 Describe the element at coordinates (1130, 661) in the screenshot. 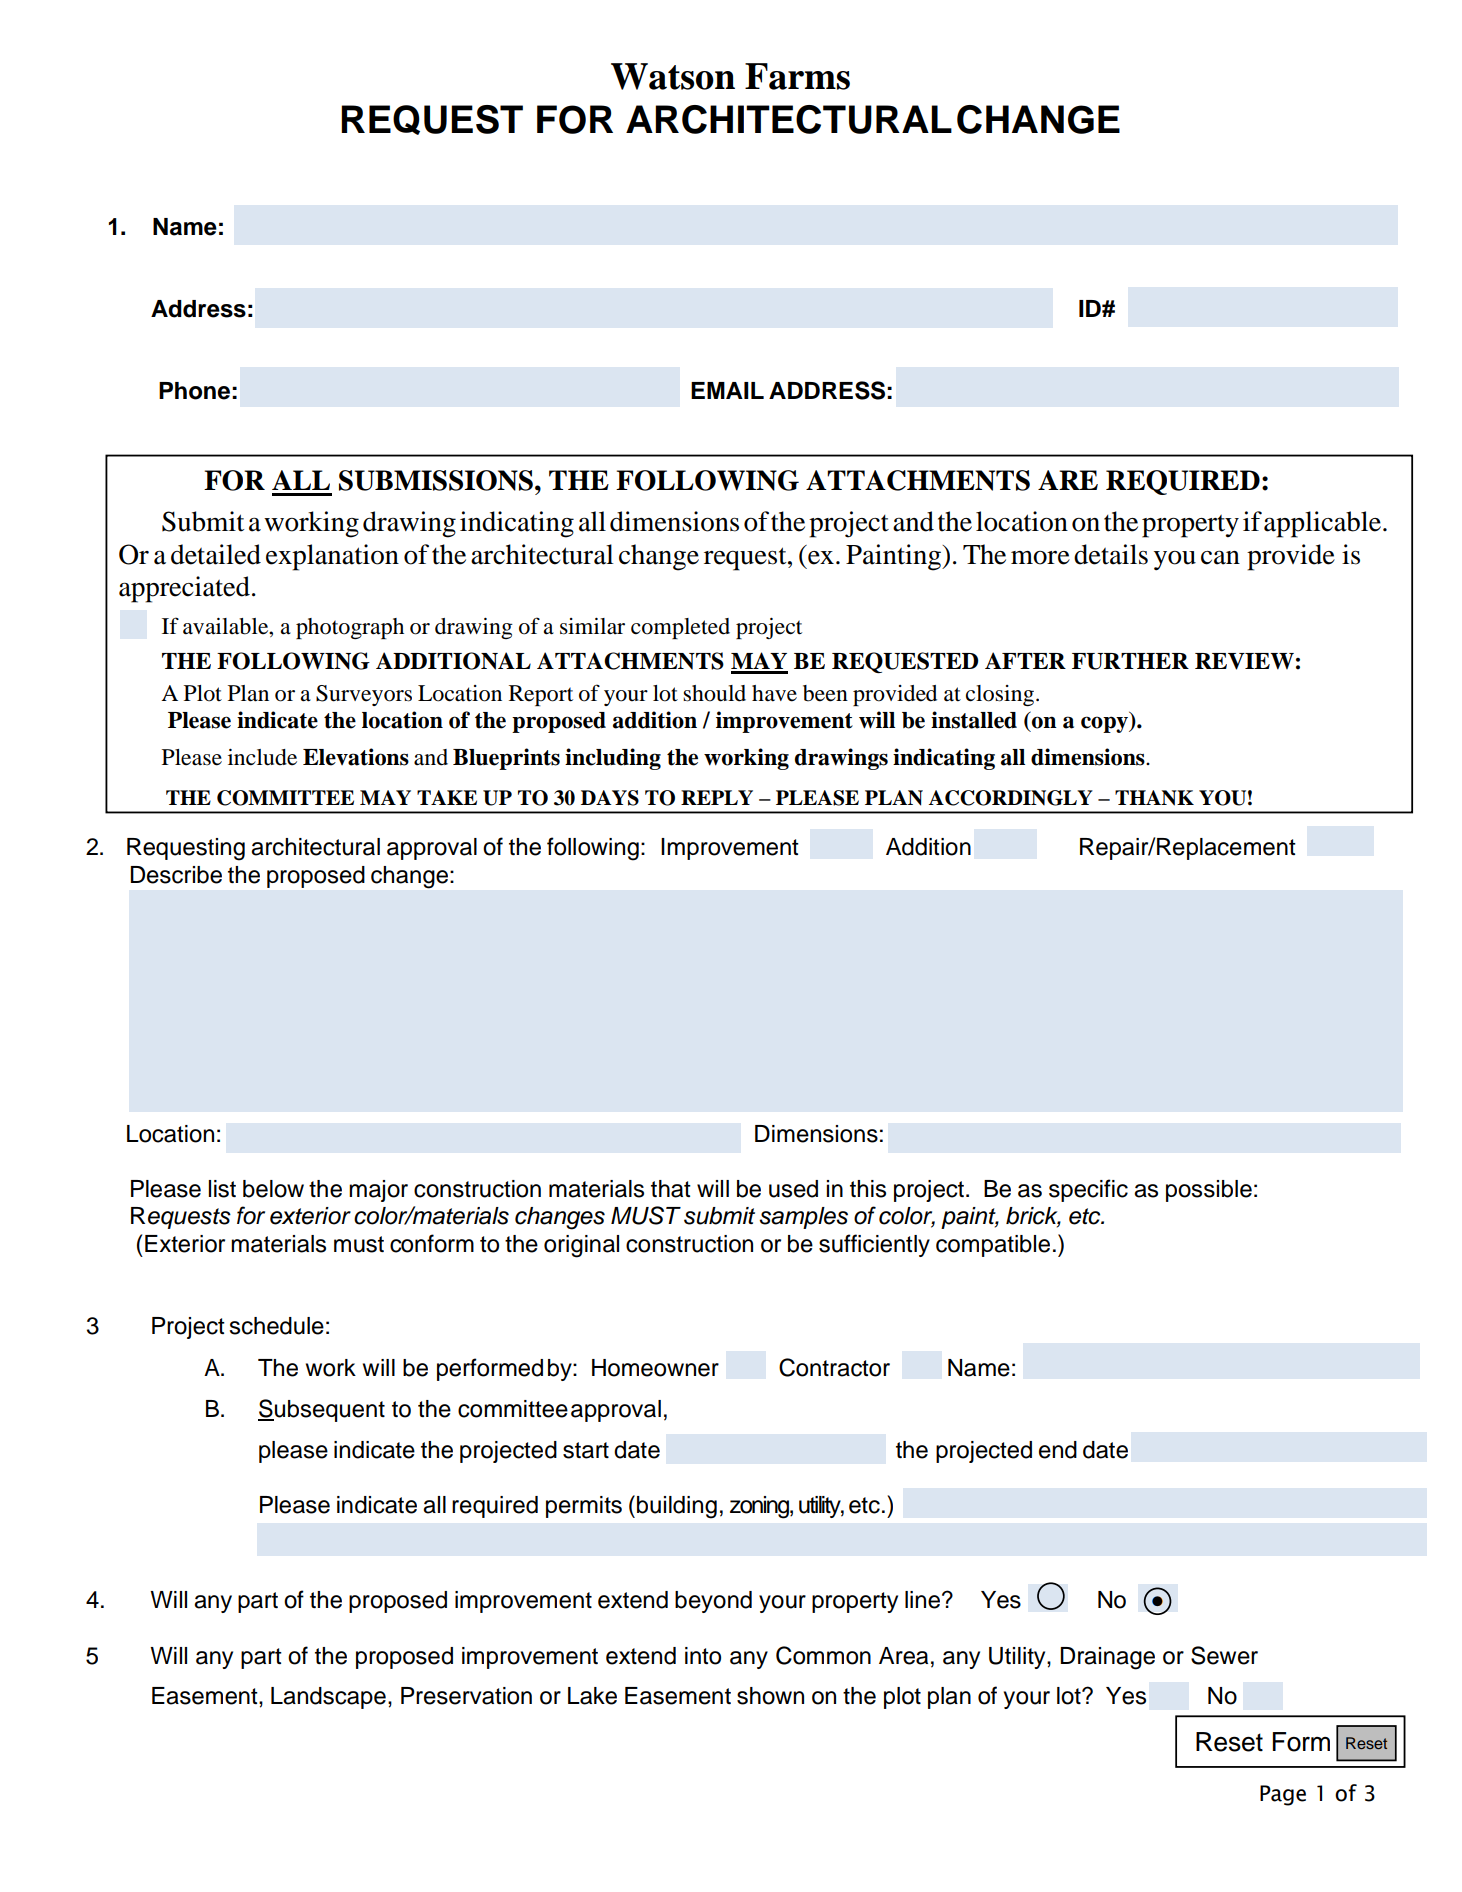

I see `FURTHER` at that location.
